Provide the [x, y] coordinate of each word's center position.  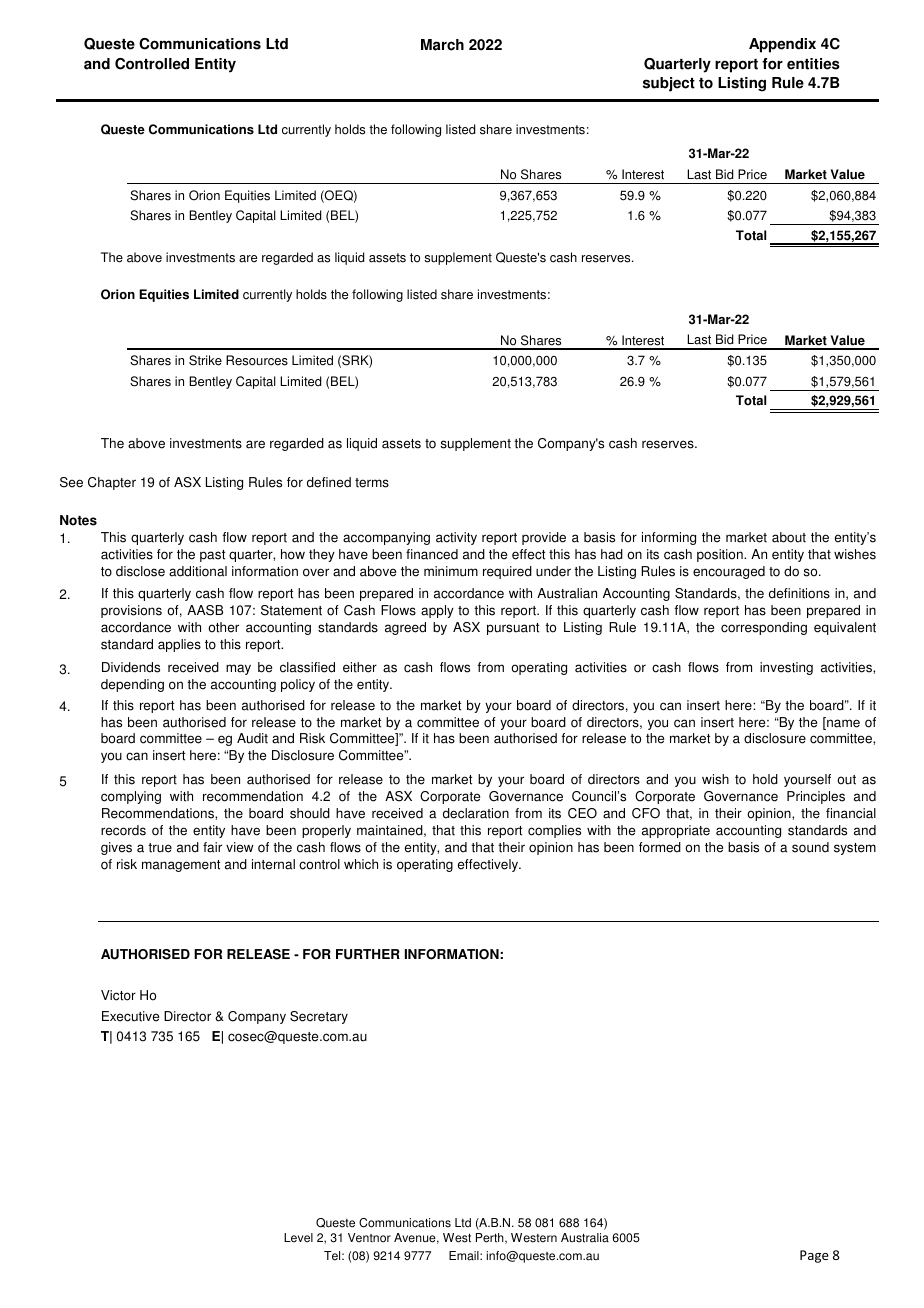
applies [179, 645]
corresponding [764, 628]
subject [669, 84]
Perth [491, 1238]
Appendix [782, 45]
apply [437, 611]
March [442, 45]
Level [298, 1238]
